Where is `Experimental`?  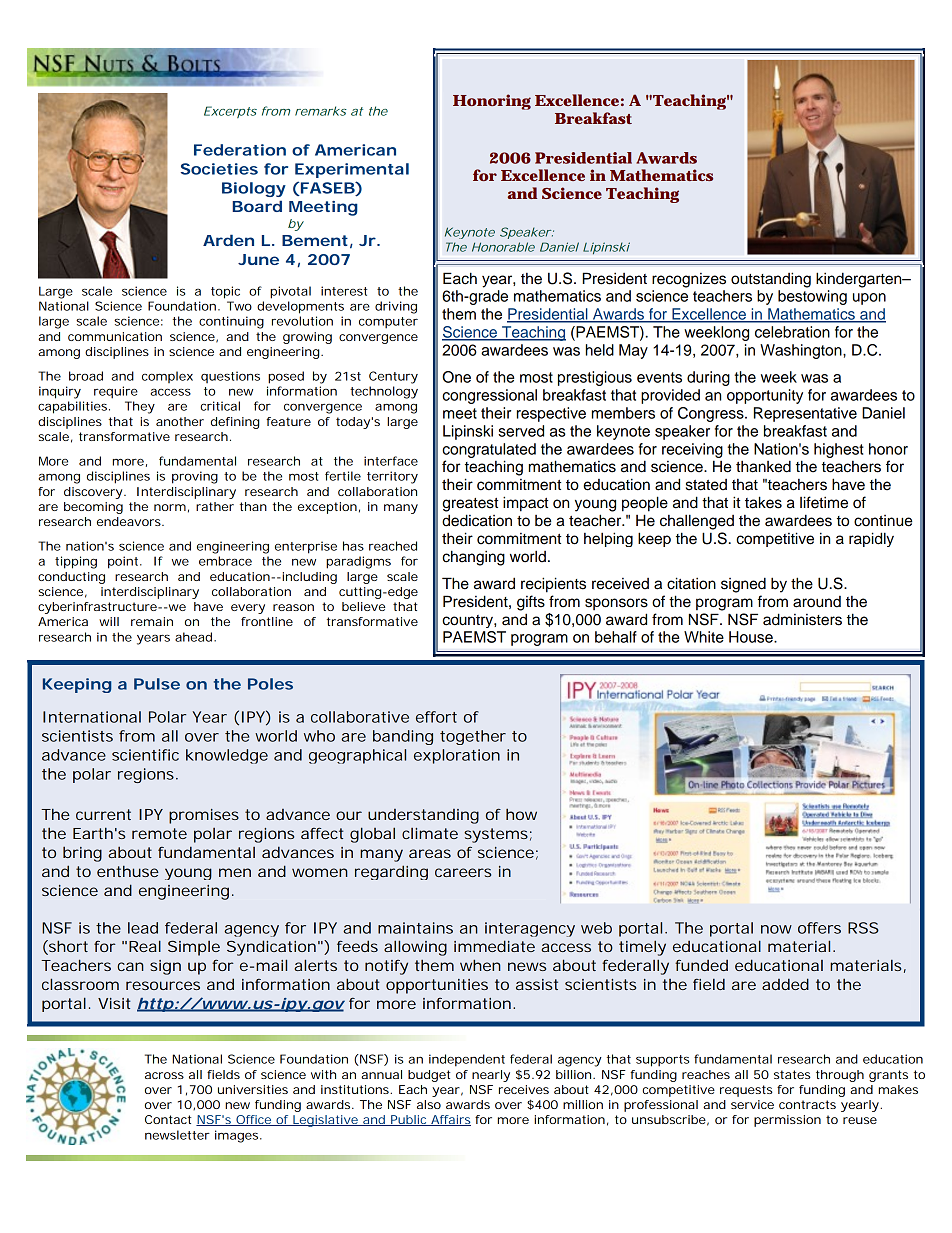 Experimental is located at coordinates (352, 170).
